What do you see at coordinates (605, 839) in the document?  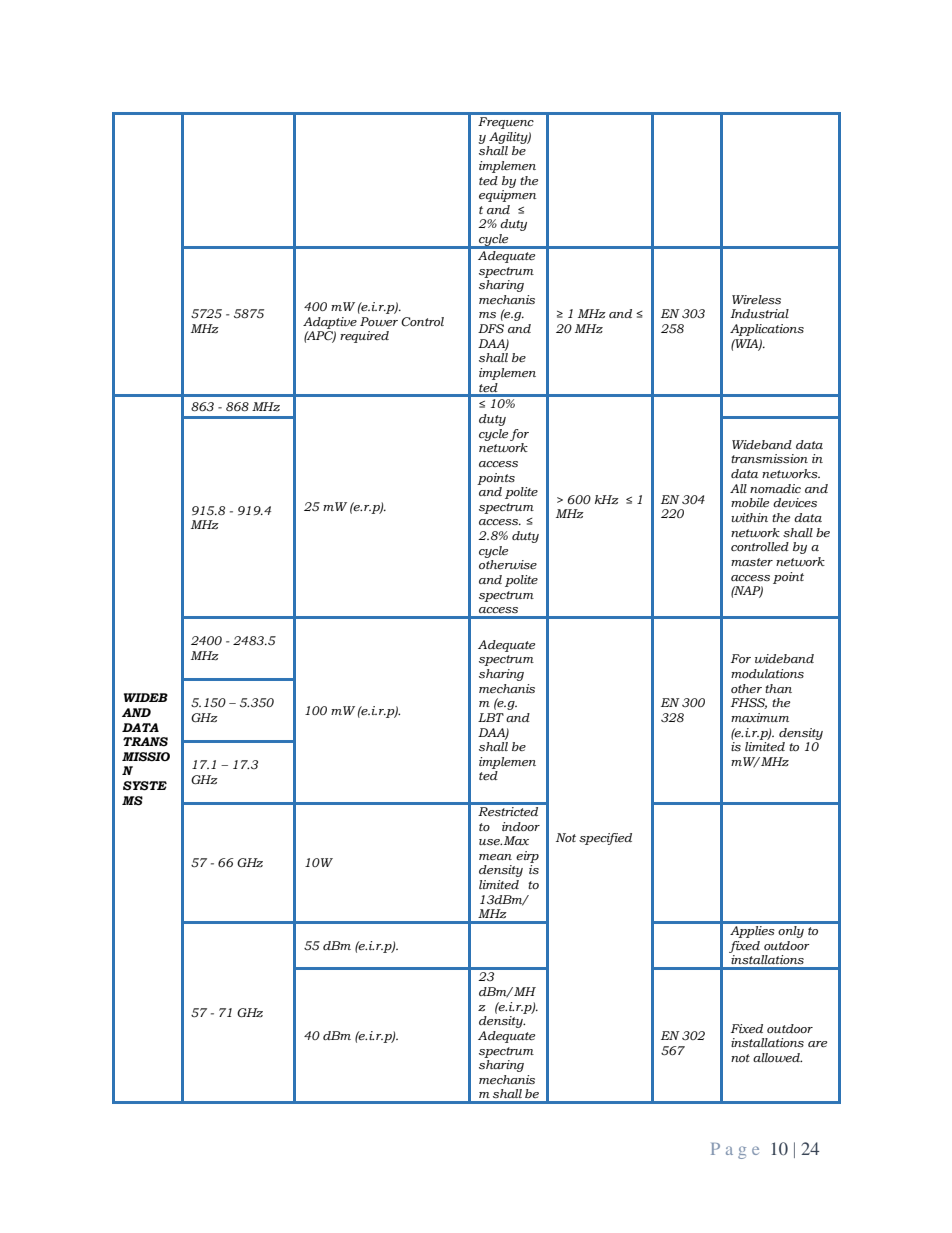 I see `specified` at bounding box center [605, 839].
